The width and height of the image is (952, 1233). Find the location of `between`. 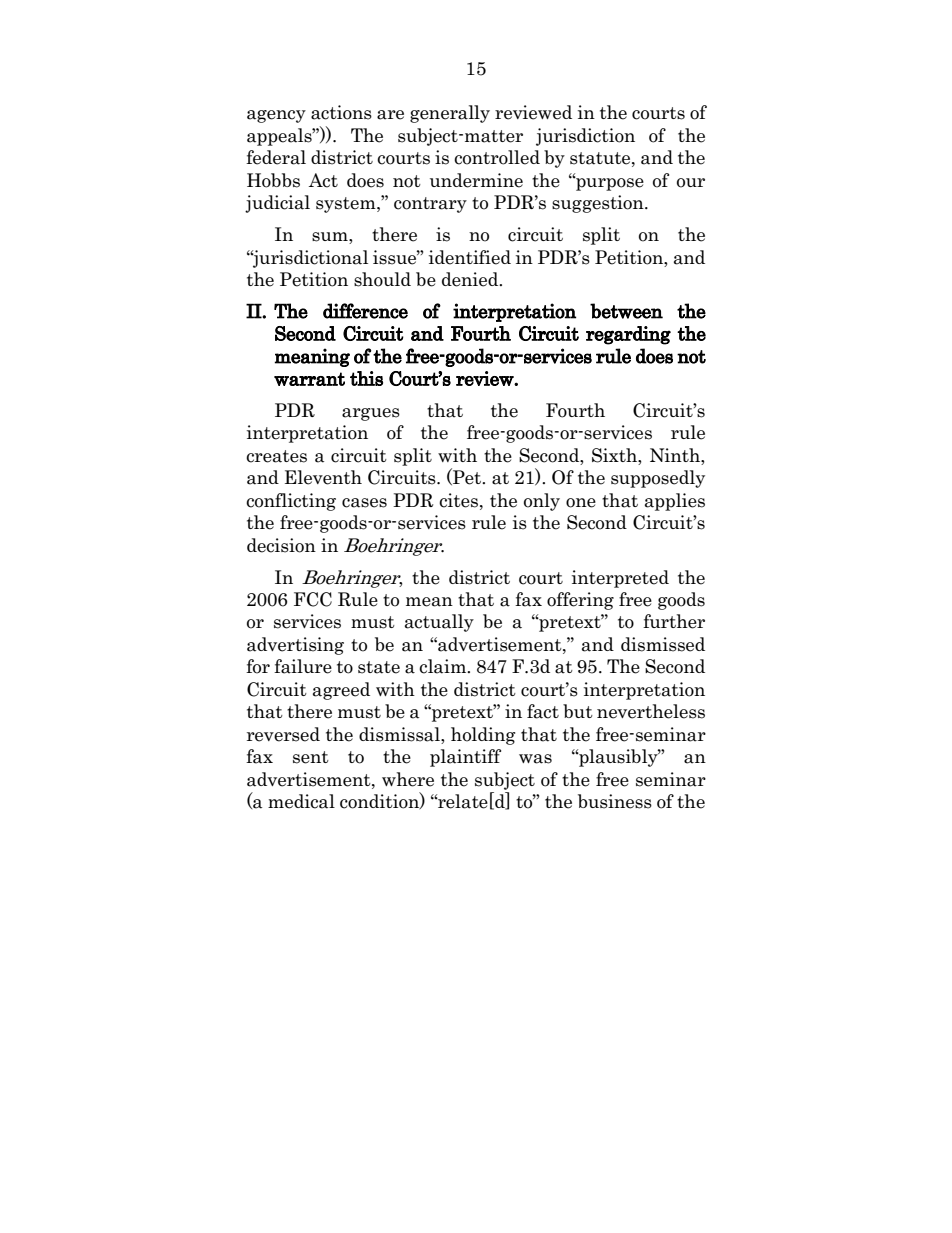

between is located at coordinates (626, 311).
